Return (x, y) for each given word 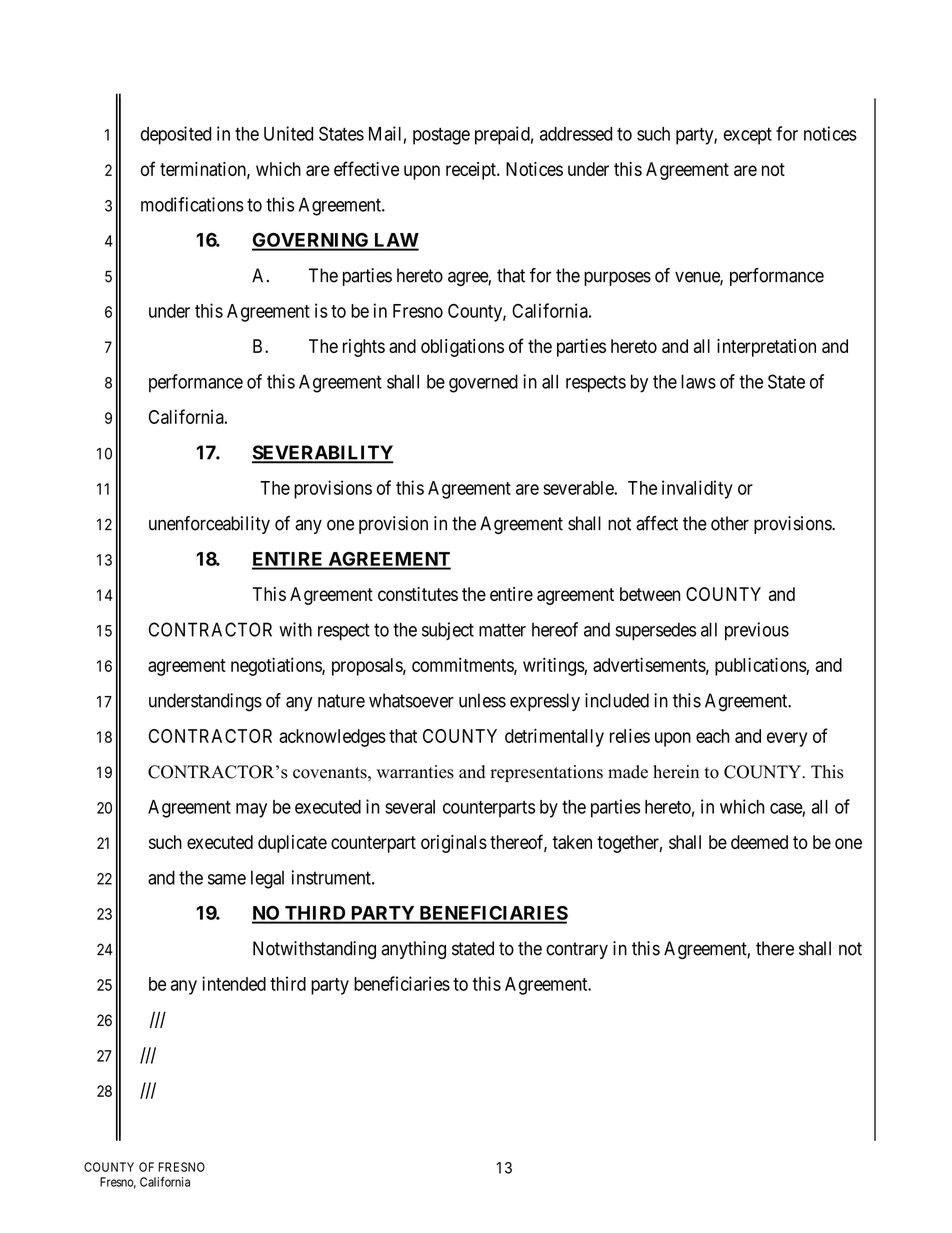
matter (502, 630)
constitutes (418, 594)
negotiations (277, 666)
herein (676, 772)
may (251, 810)
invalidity (697, 489)
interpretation (766, 348)
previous (757, 631)
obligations (462, 348)
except (748, 136)
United (288, 133)
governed (483, 383)
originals (454, 844)
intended (234, 983)
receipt (472, 171)
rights (364, 348)
